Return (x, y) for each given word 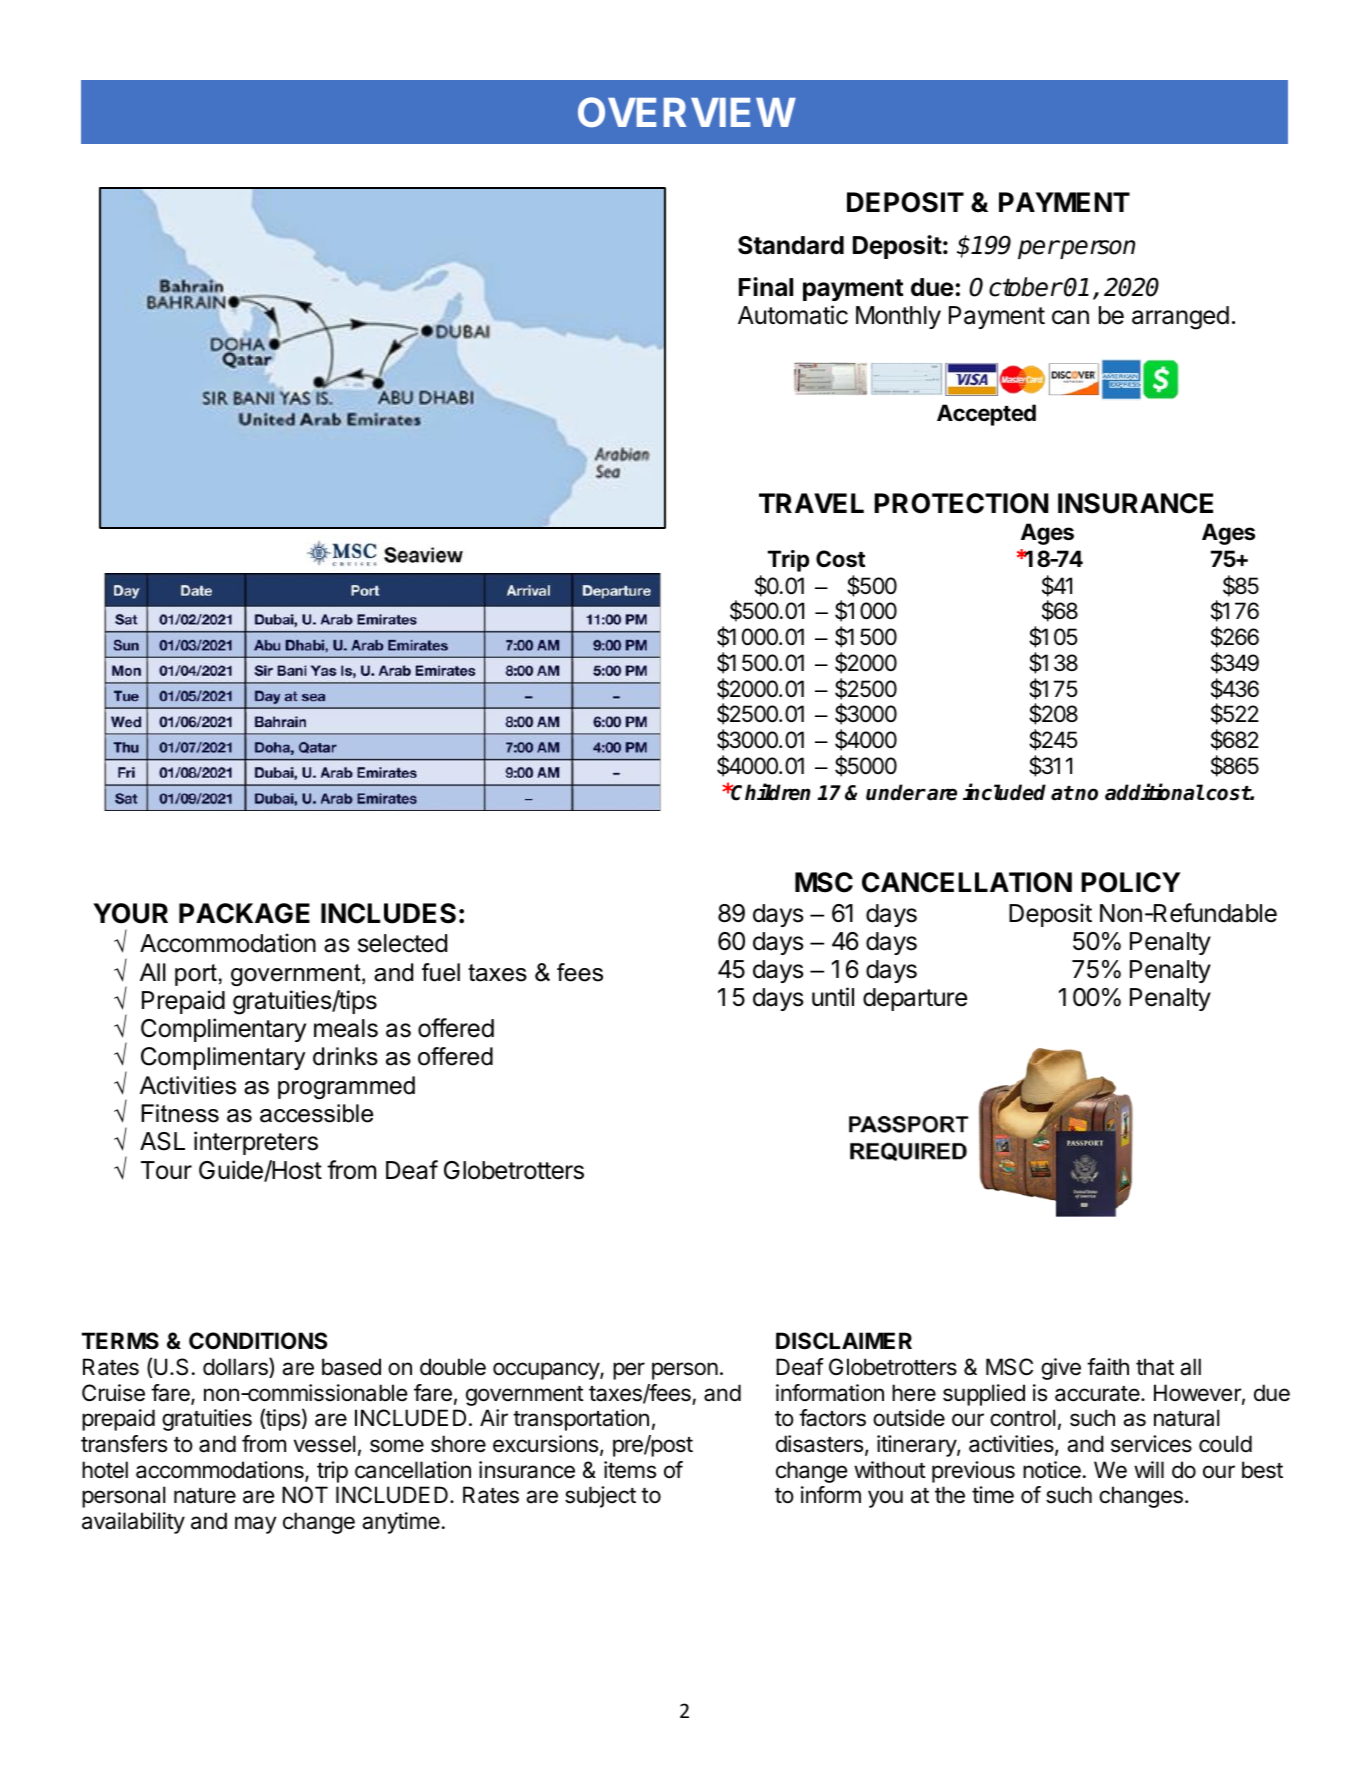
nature (205, 1496)
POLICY (1130, 882)
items (630, 1470)
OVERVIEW (686, 112)
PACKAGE (244, 913)
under (896, 792)
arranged (1180, 318)
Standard (791, 245)
